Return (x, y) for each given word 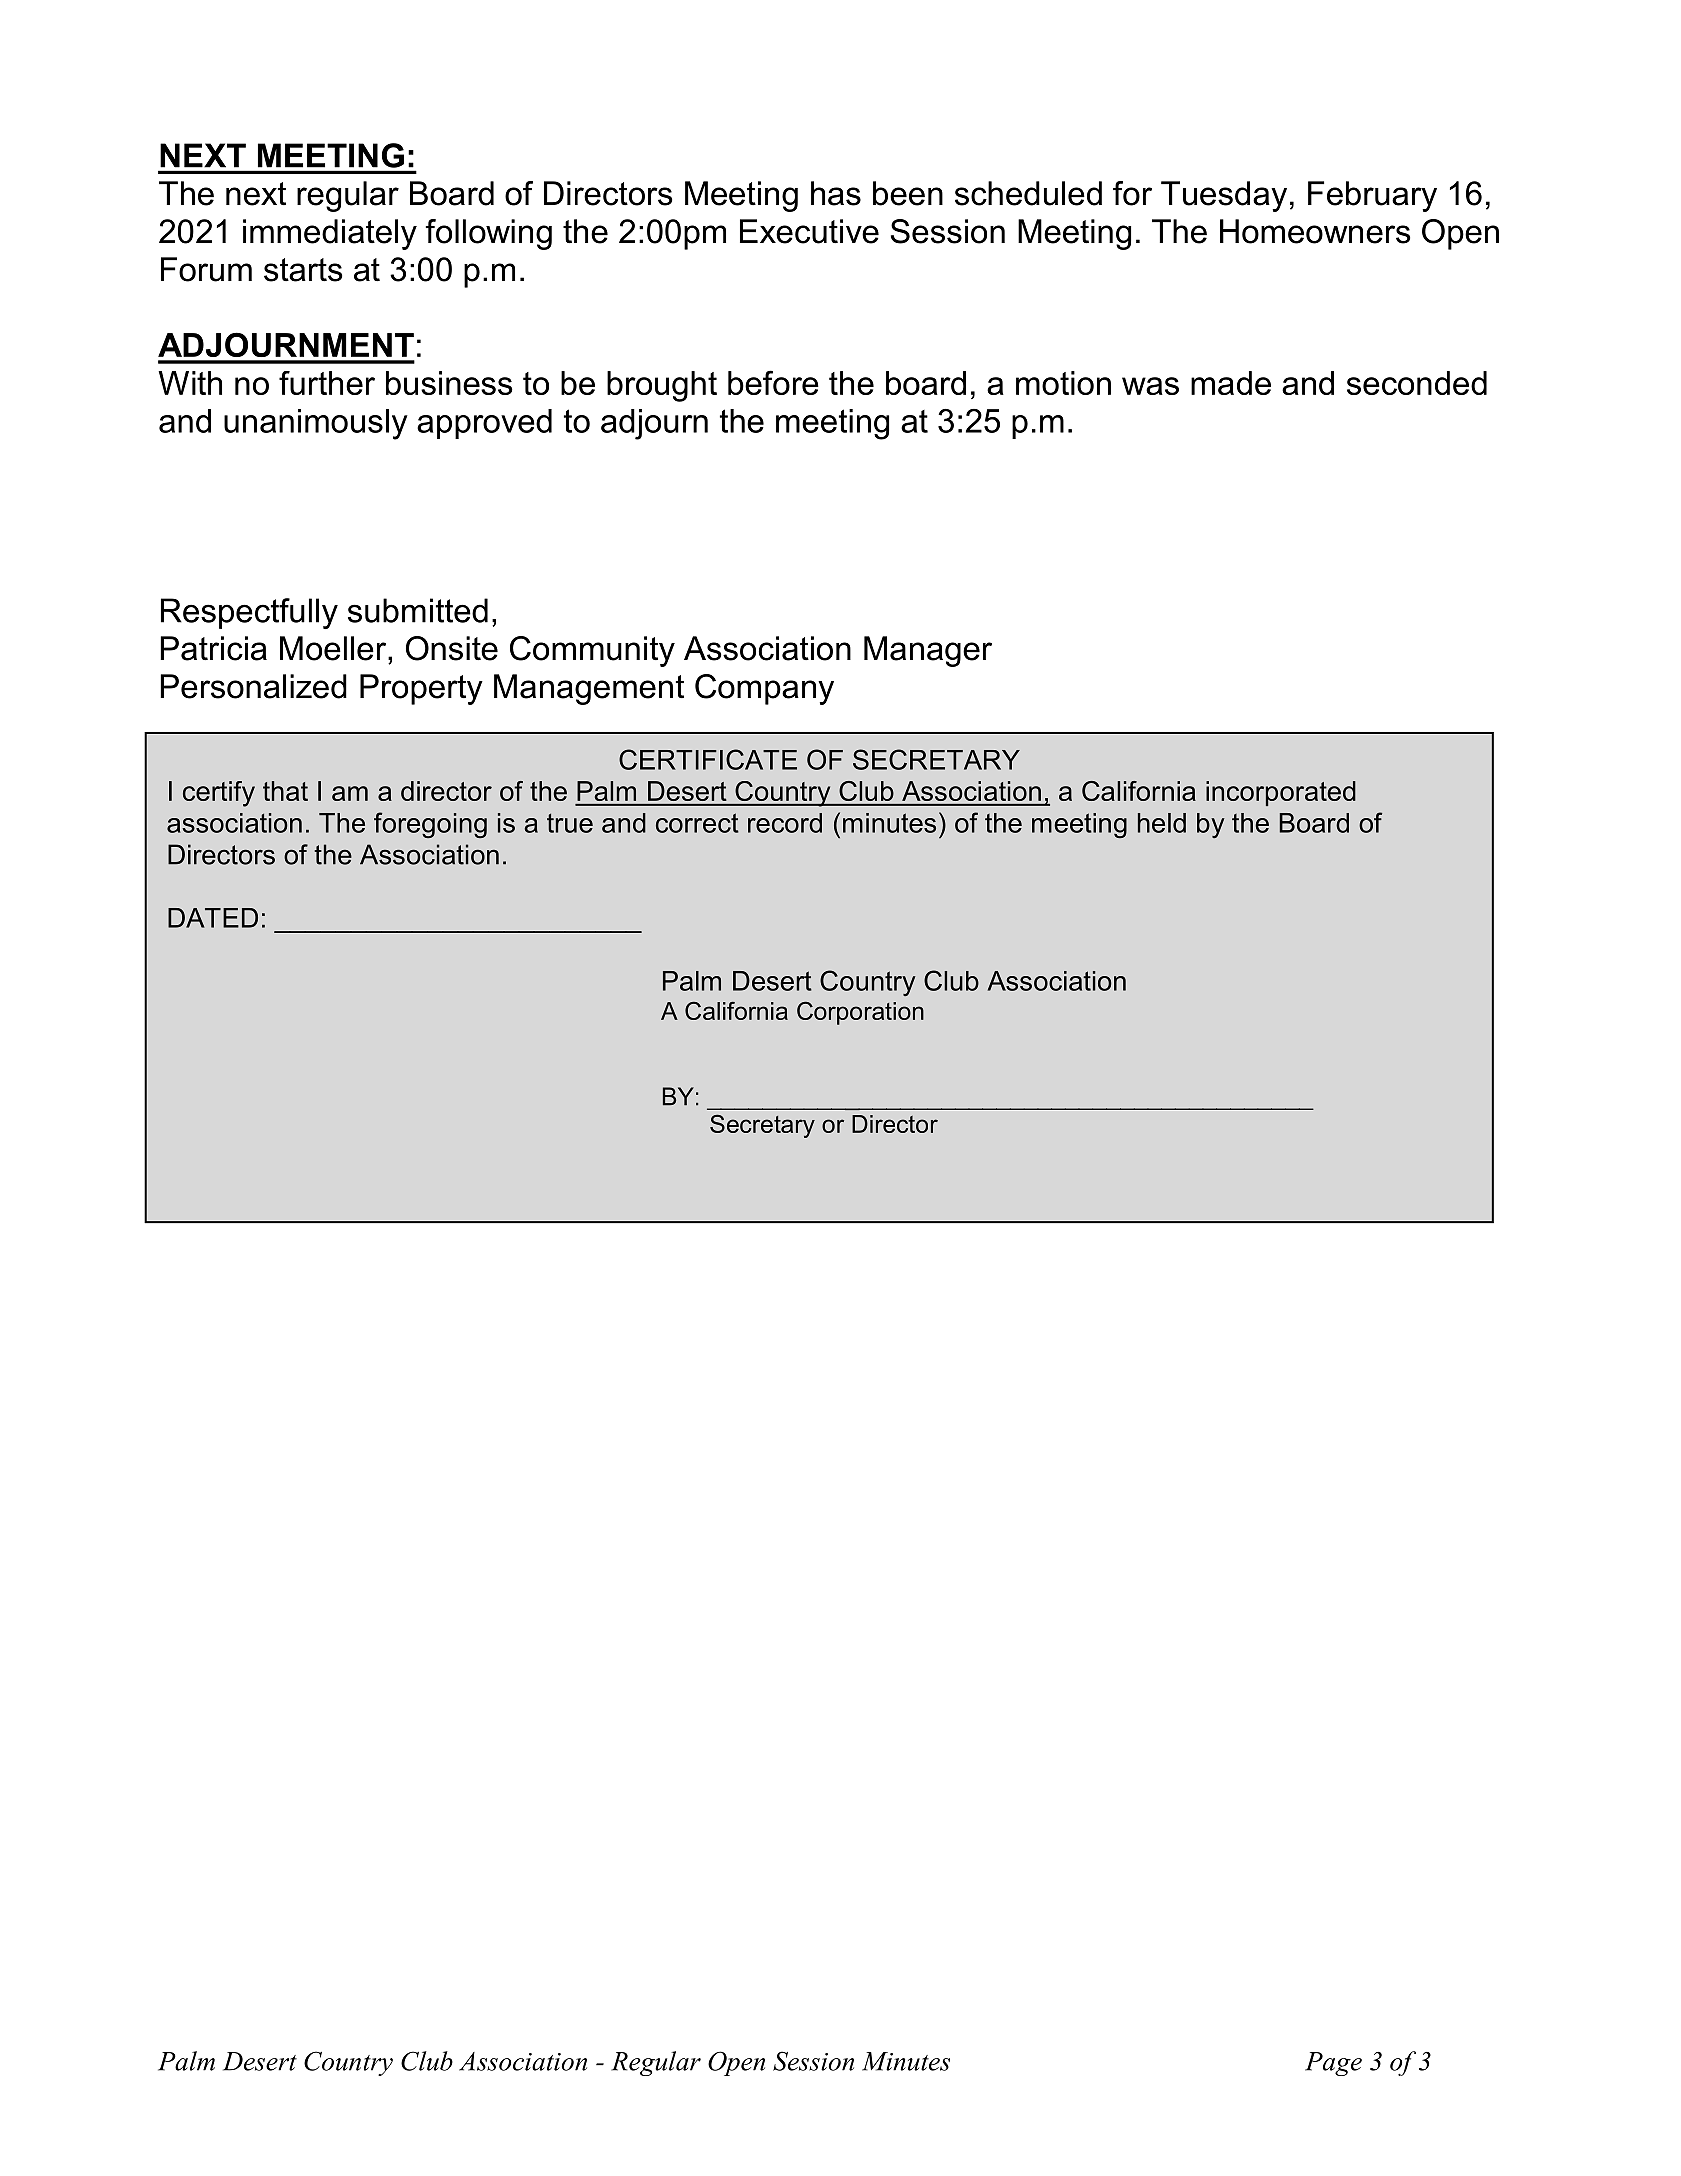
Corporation (860, 1013)
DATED (213, 918)
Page (1333, 2064)
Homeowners (1315, 231)
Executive (809, 231)
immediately (330, 234)
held (1162, 823)
